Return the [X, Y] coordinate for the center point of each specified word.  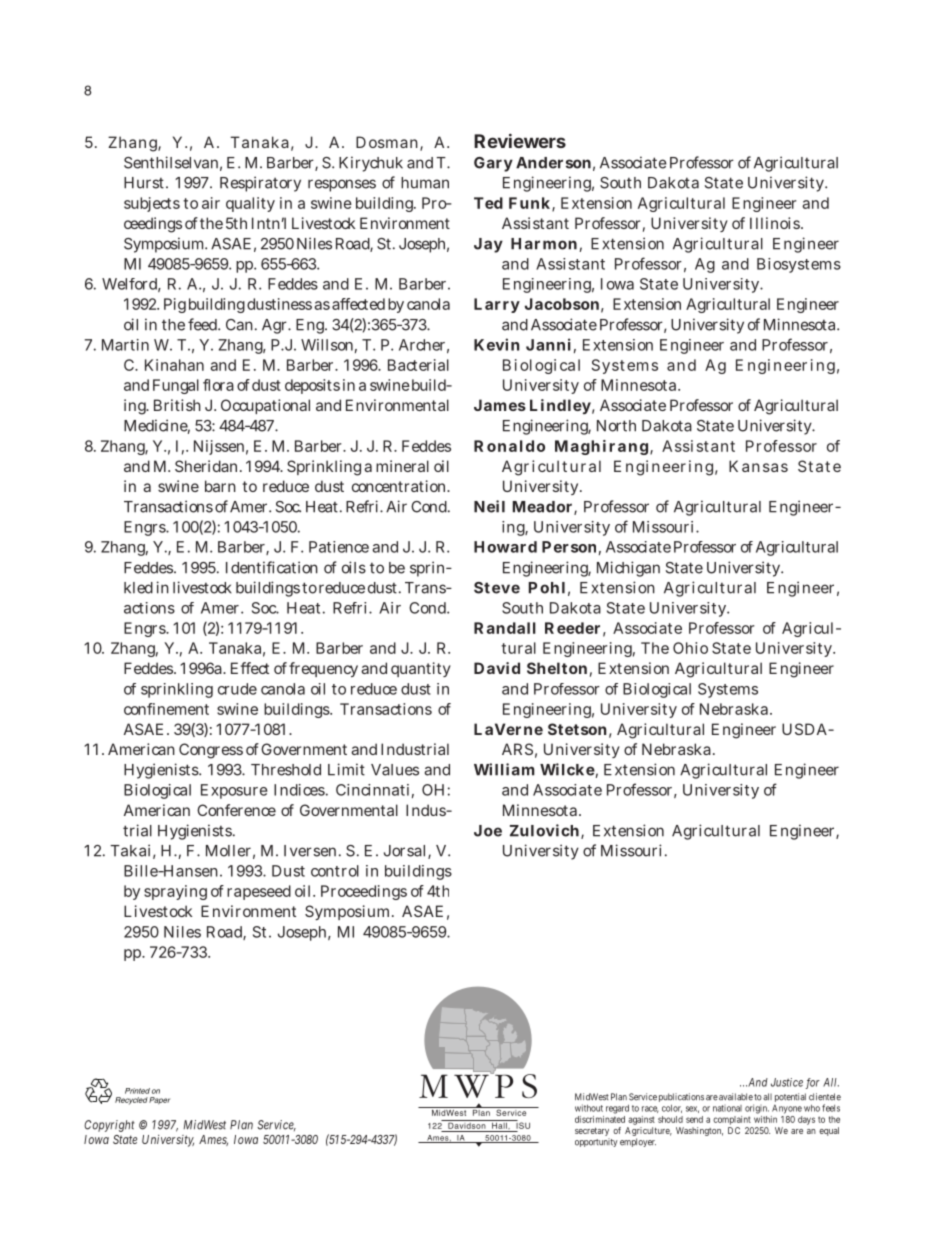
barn [220, 486]
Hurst [144, 183]
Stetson [577, 729]
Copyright [109, 1126]
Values [395, 770]
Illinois [775, 223]
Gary [493, 164]
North [616, 426]
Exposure [234, 791]
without [589, 1108]
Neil [489, 506]
